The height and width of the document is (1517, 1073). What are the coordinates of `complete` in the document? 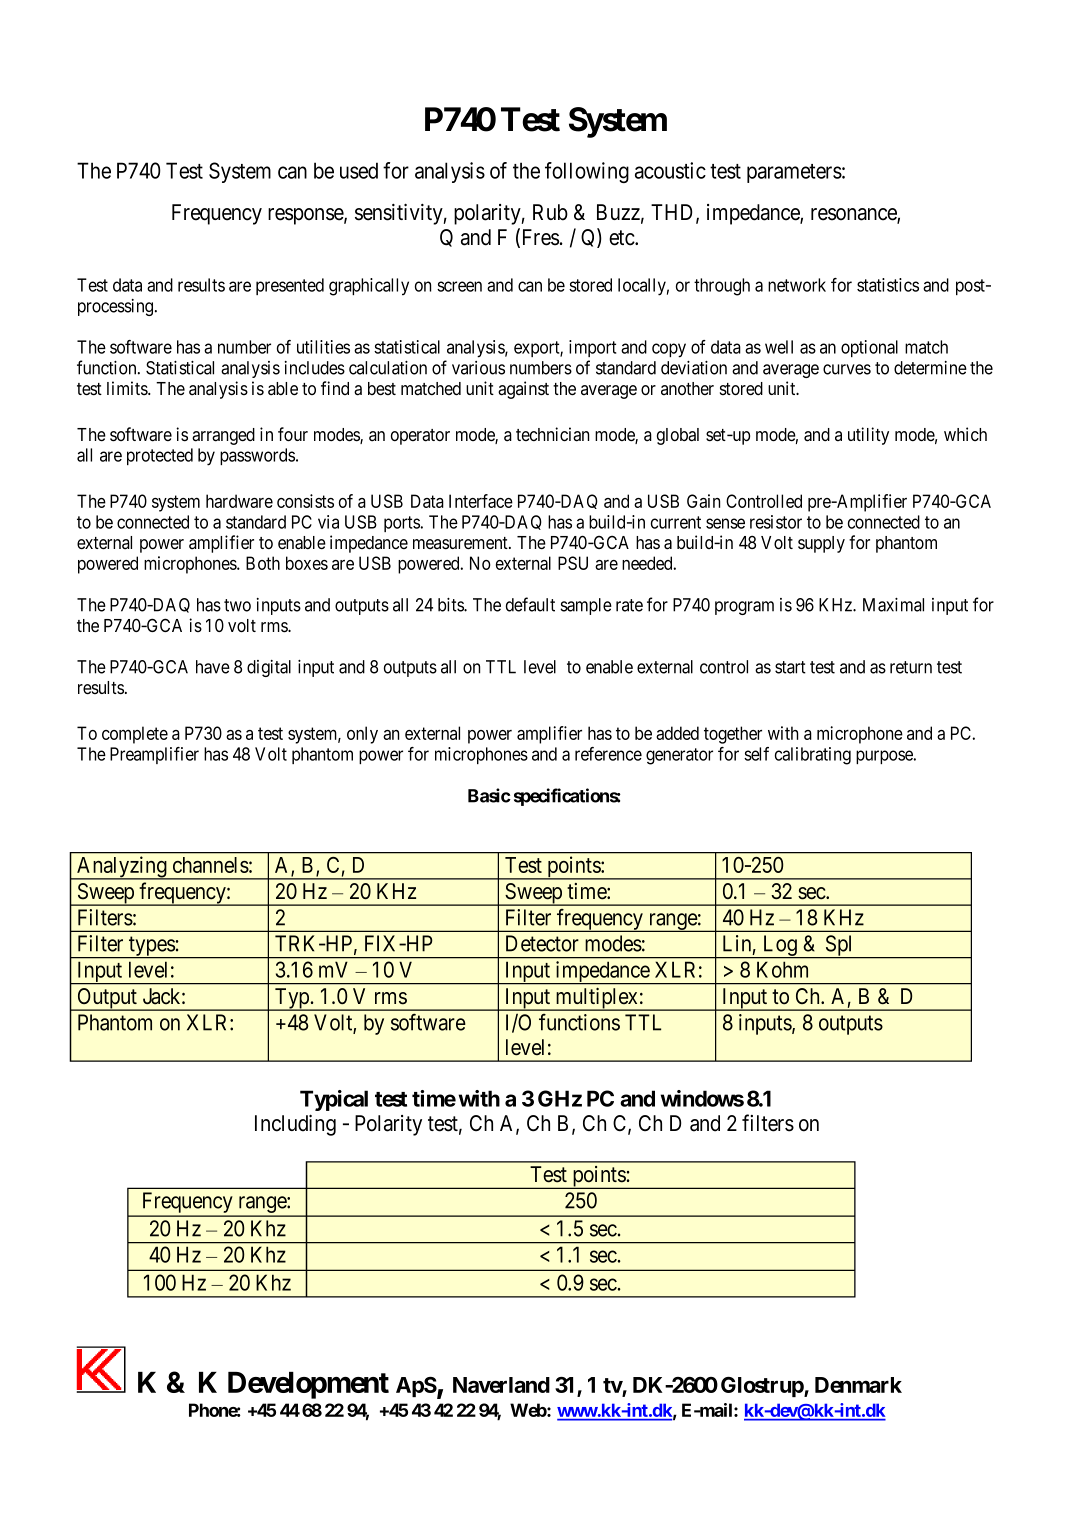 It's located at (135, 735).
